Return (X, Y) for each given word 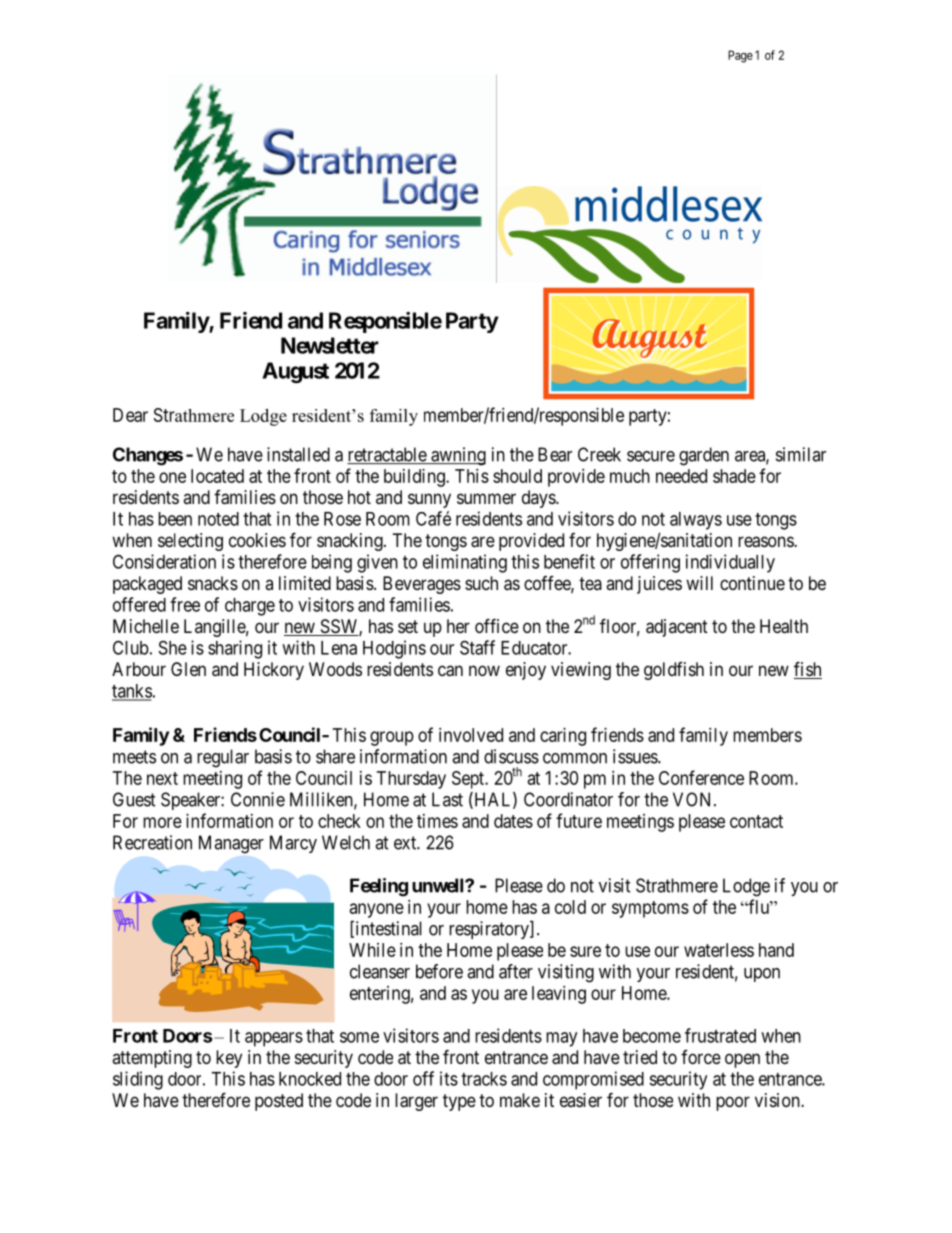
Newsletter (330, 345)
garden (704, 456)
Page (740, 56)
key (229, 1059)
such (481, 583)
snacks (213, 583)
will (699, 583)
